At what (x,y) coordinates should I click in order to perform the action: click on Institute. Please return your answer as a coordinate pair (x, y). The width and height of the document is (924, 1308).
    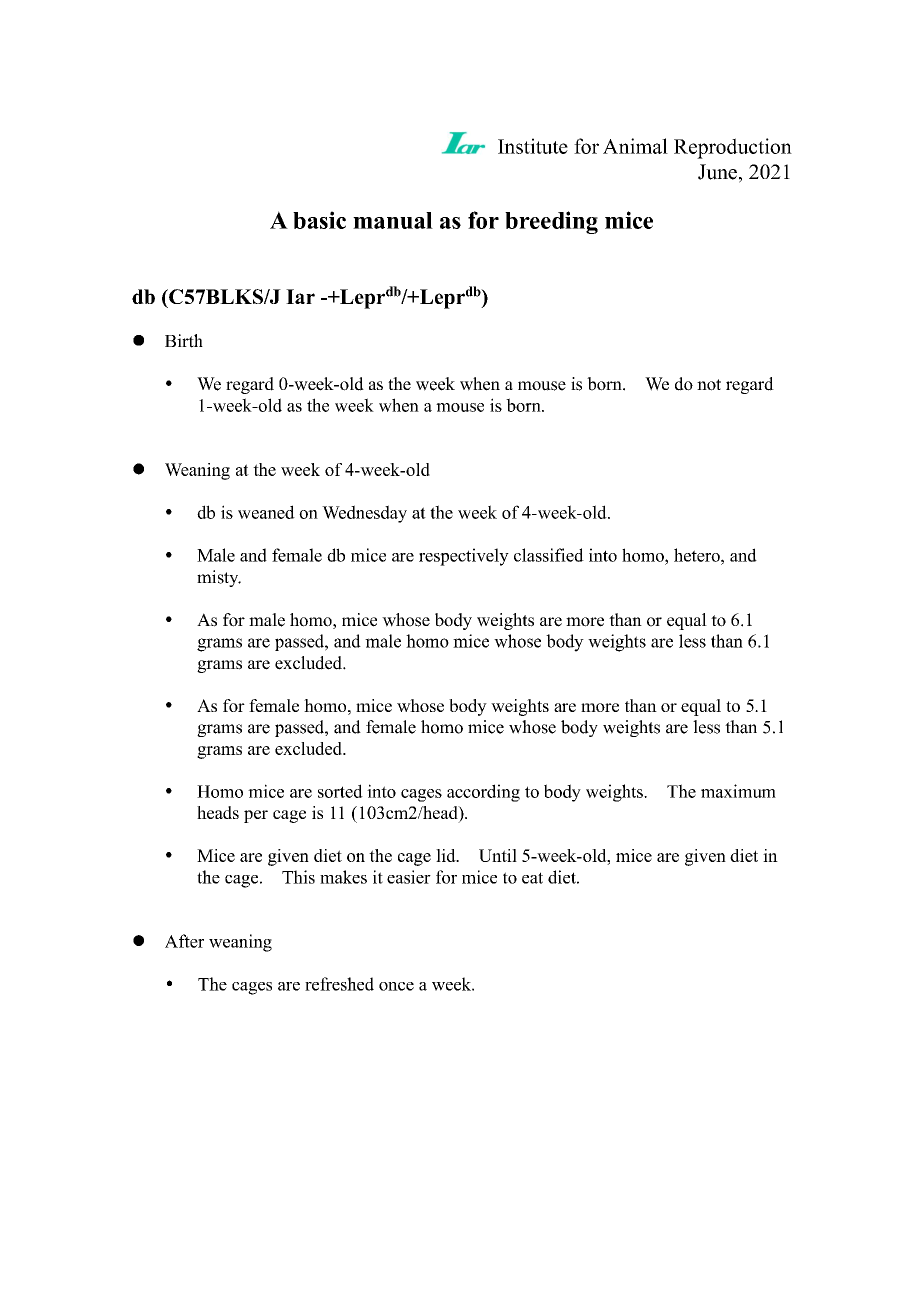
    Looking at the image, I should click on (533, 146).
